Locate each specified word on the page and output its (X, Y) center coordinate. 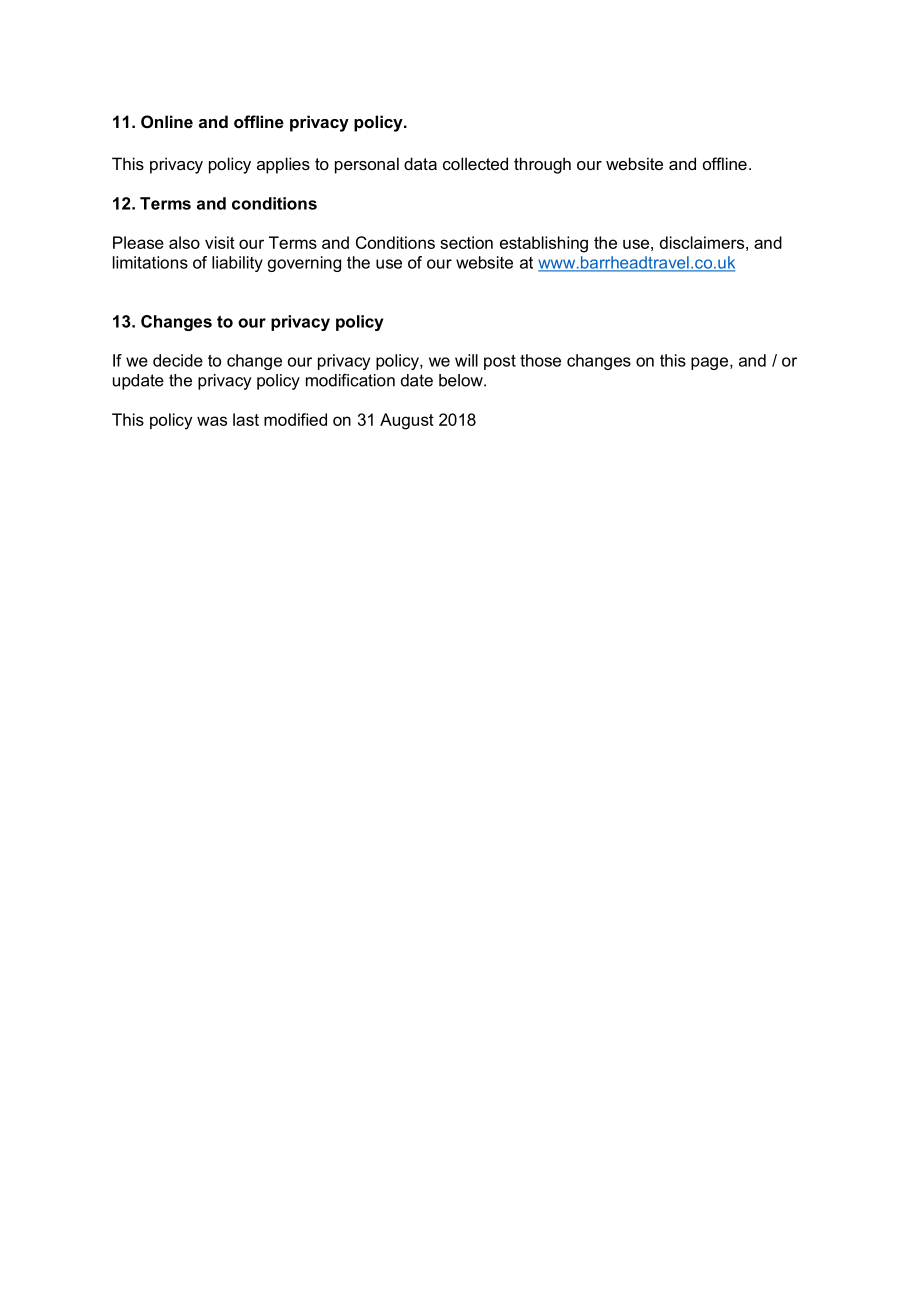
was (212, 421)
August (407, 421)
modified (295, 419)
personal (367, 165)
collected (475, 163)
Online (167, 121)
